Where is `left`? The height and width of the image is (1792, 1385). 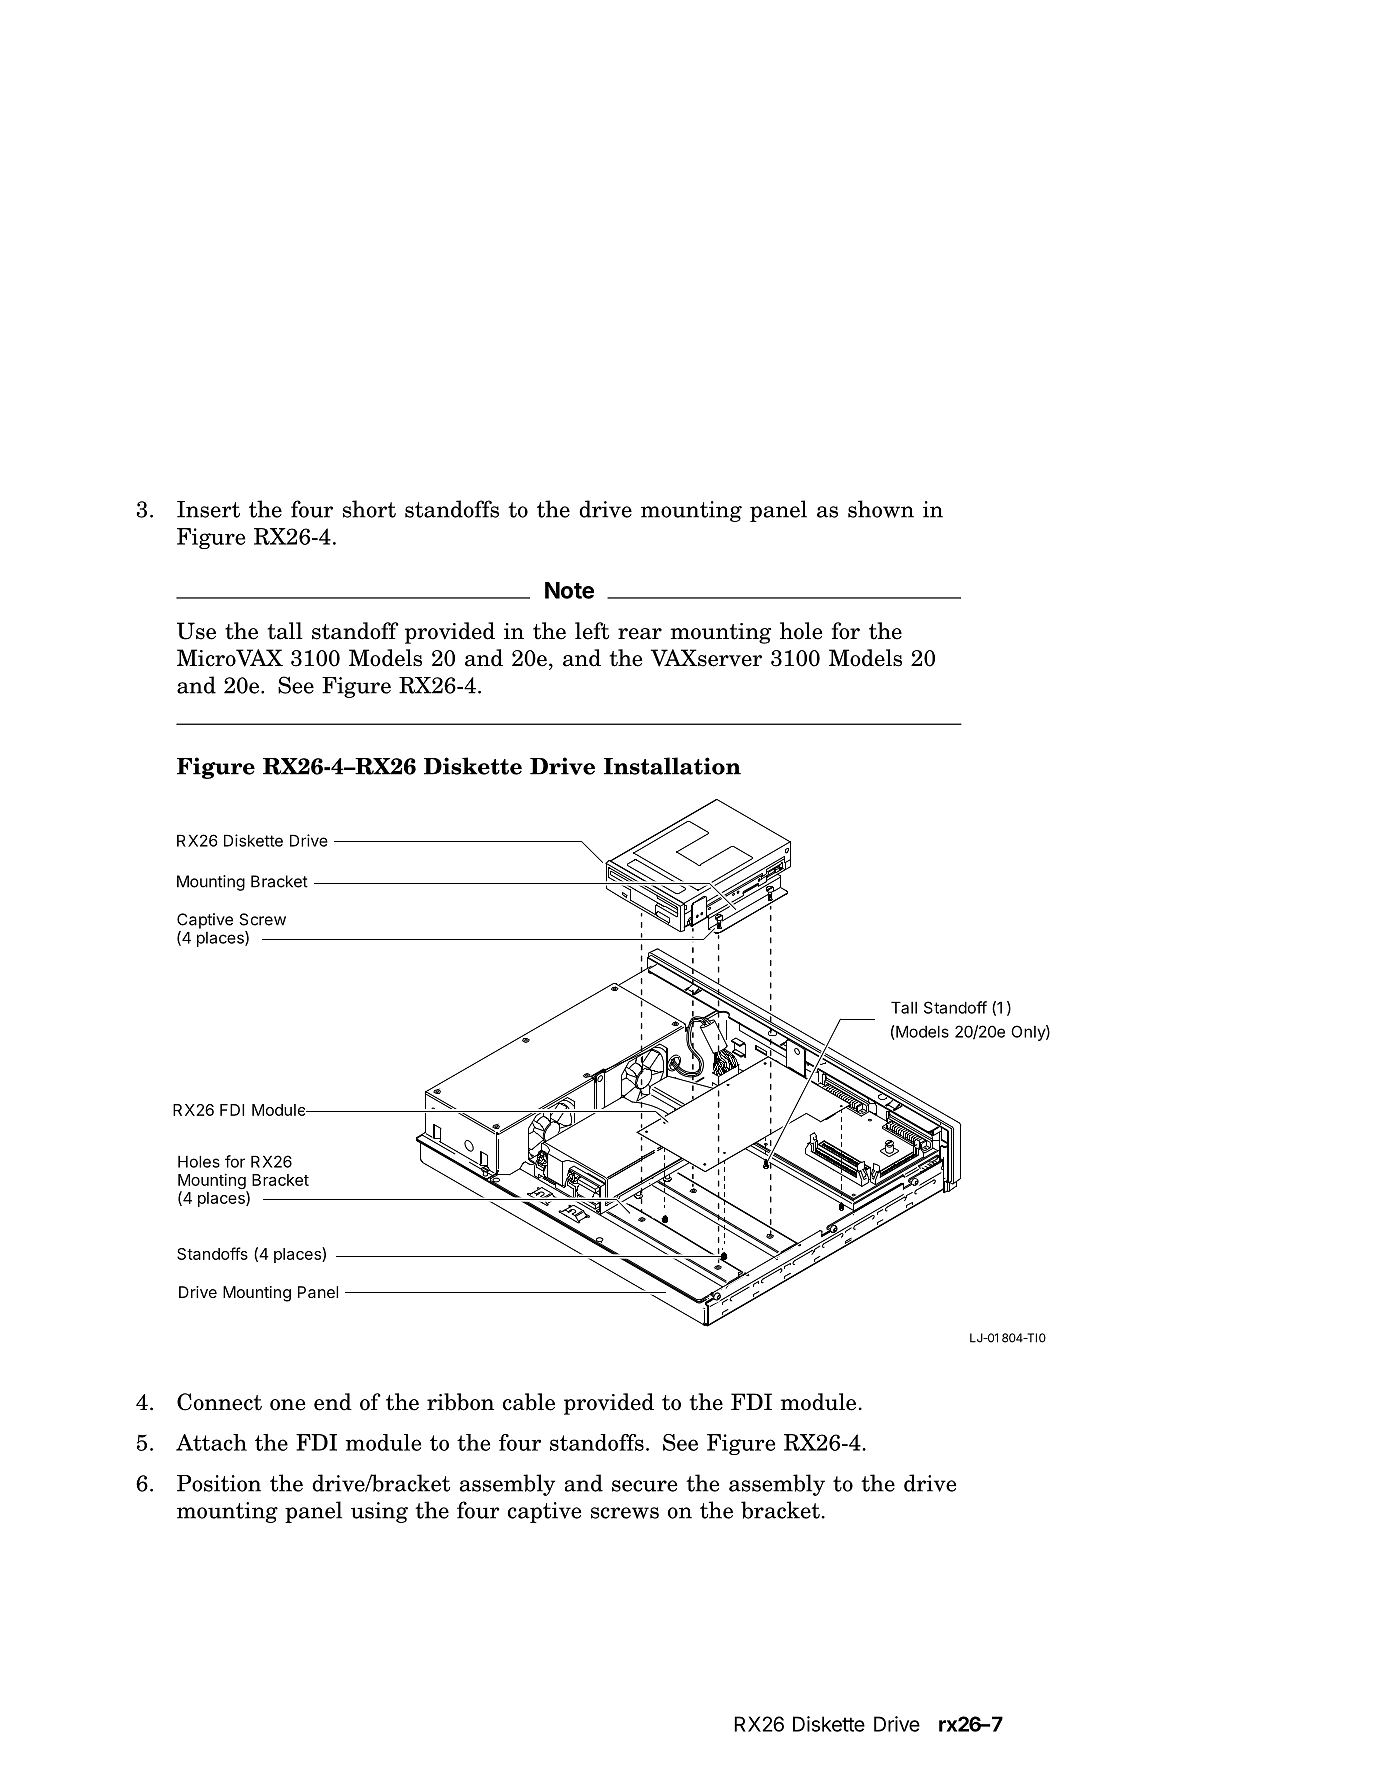
left is located at coordinates (592, 631).
